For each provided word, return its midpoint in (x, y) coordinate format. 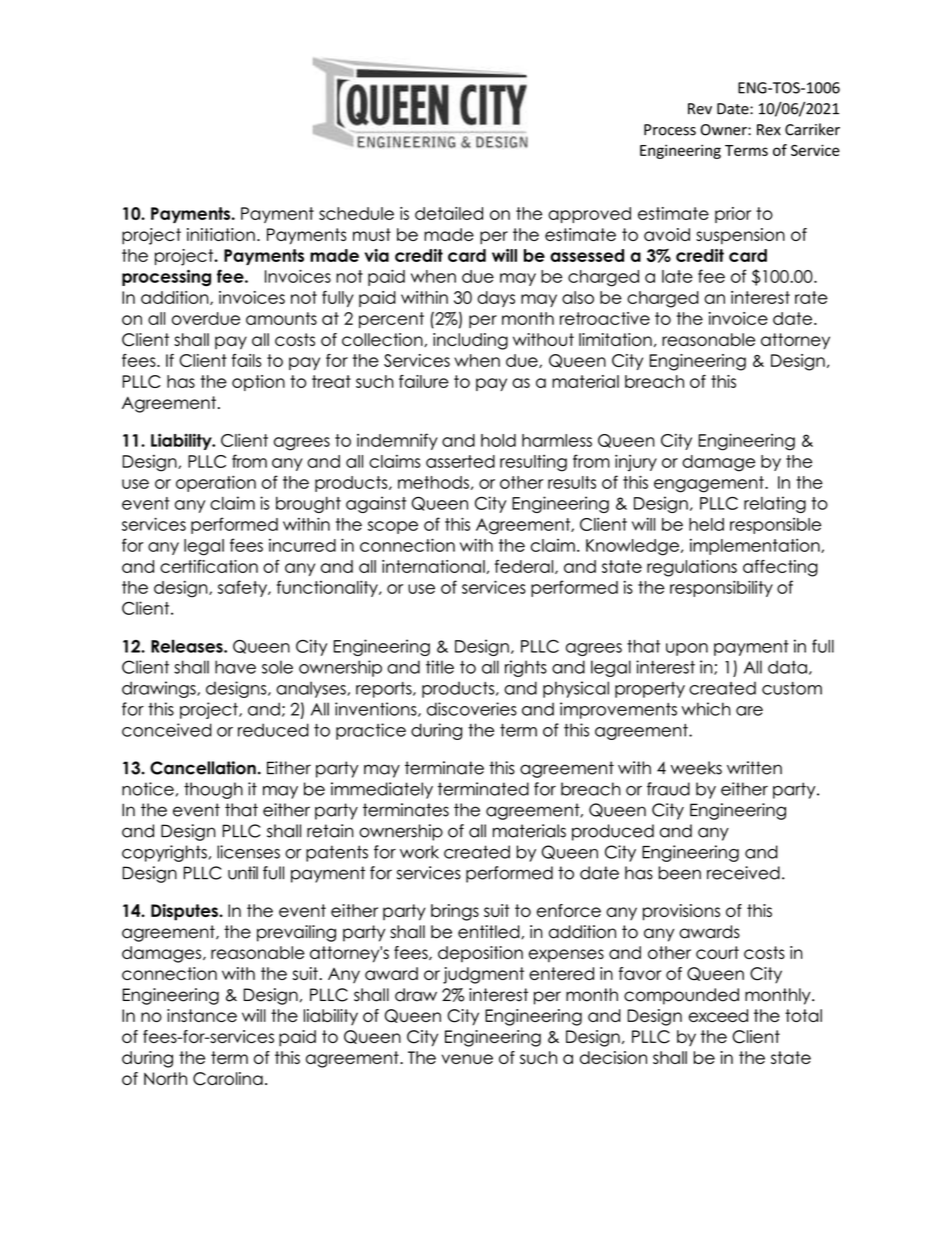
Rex (769, 130)
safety (243, 588)
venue (467, 1059)
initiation (221, 234)
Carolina (228, 1079)
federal (525, 567)
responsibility (721, 588)
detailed (449, 213)
